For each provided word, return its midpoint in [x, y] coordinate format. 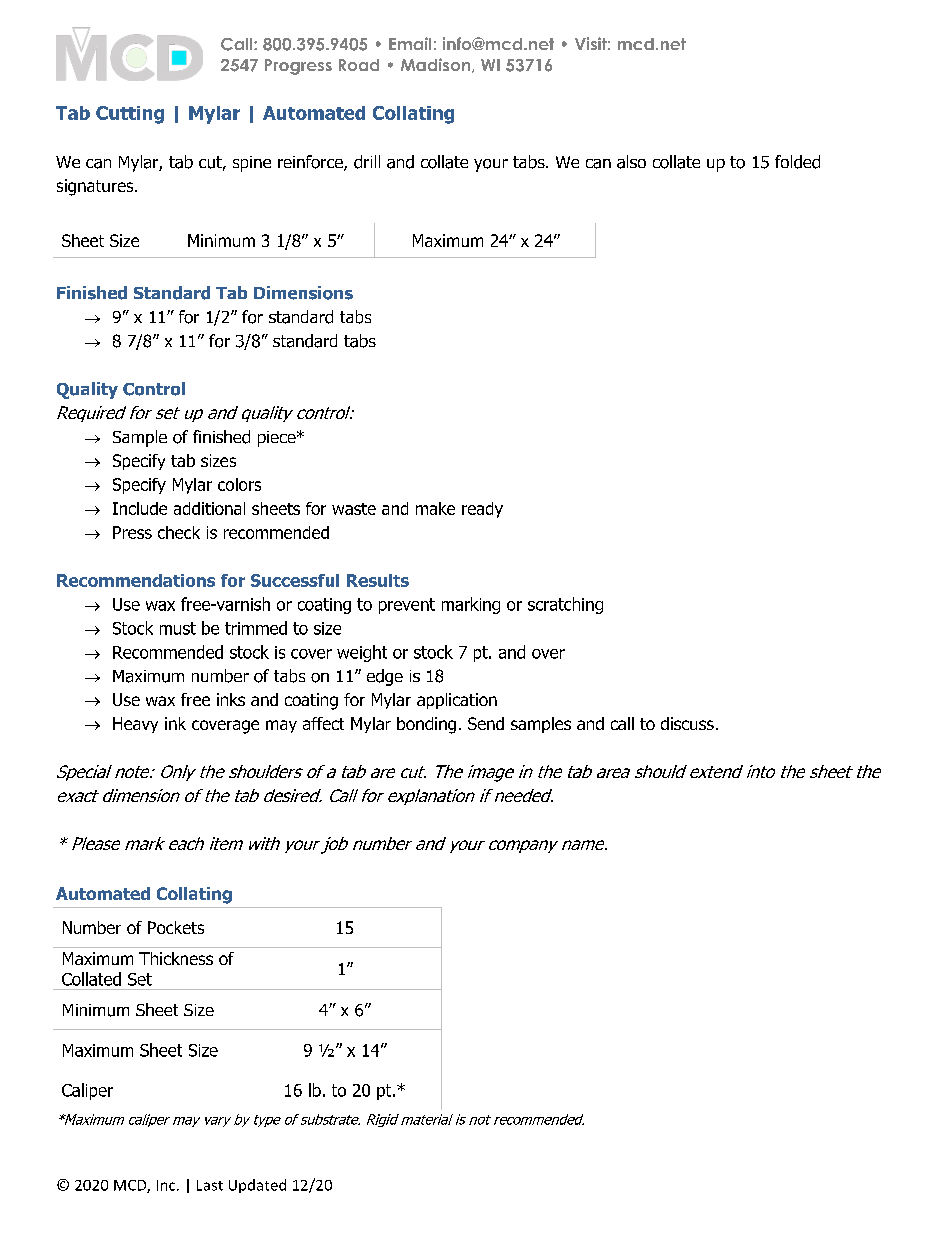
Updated [257, 1186]
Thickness [176, 958]
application [457, 701]
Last [210, 1185]
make [435, 508]
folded [797, 162]
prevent [407, 606]
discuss [687, 723]
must [178, 628]
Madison [437, 65]
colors [239, 484]
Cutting [130, 115]
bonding [426, 725]
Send [486, 723]
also [631, 162]
